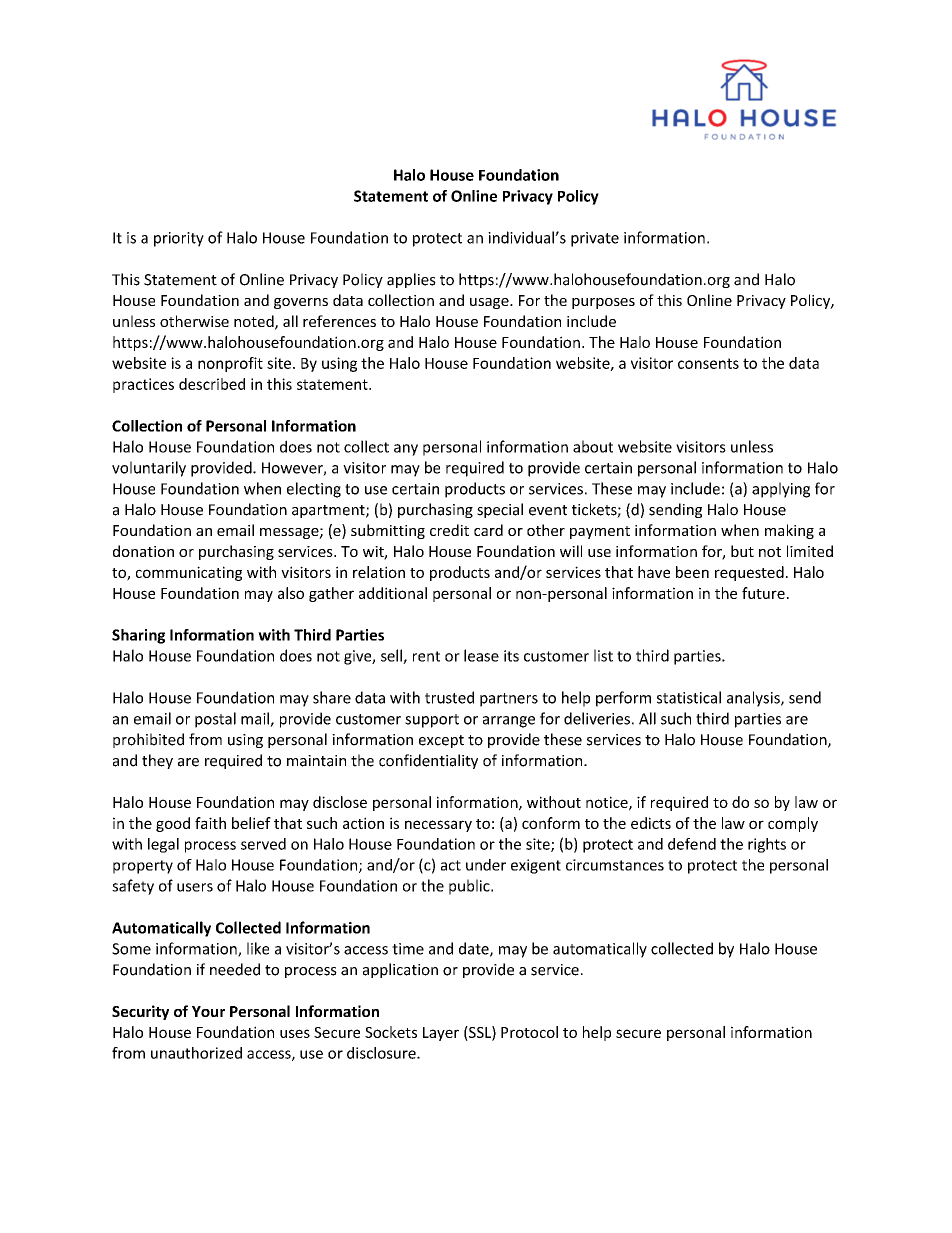 The width and height of the image is (952, 1233). Describe the element at coordinates (138, 636) in the image. I see `Sharing` at that location.
